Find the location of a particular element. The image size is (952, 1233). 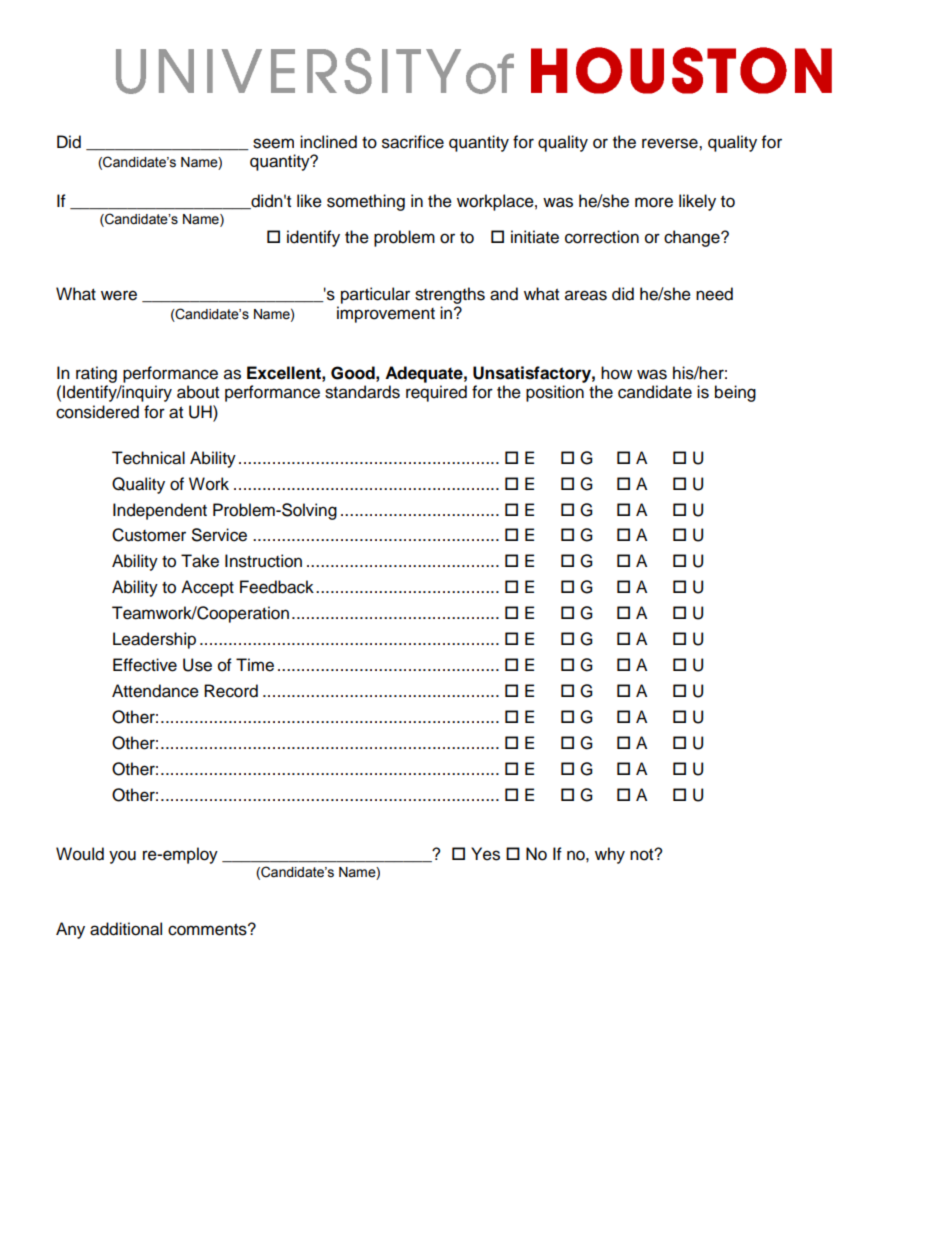

why is located at coordinates (610, 855).
